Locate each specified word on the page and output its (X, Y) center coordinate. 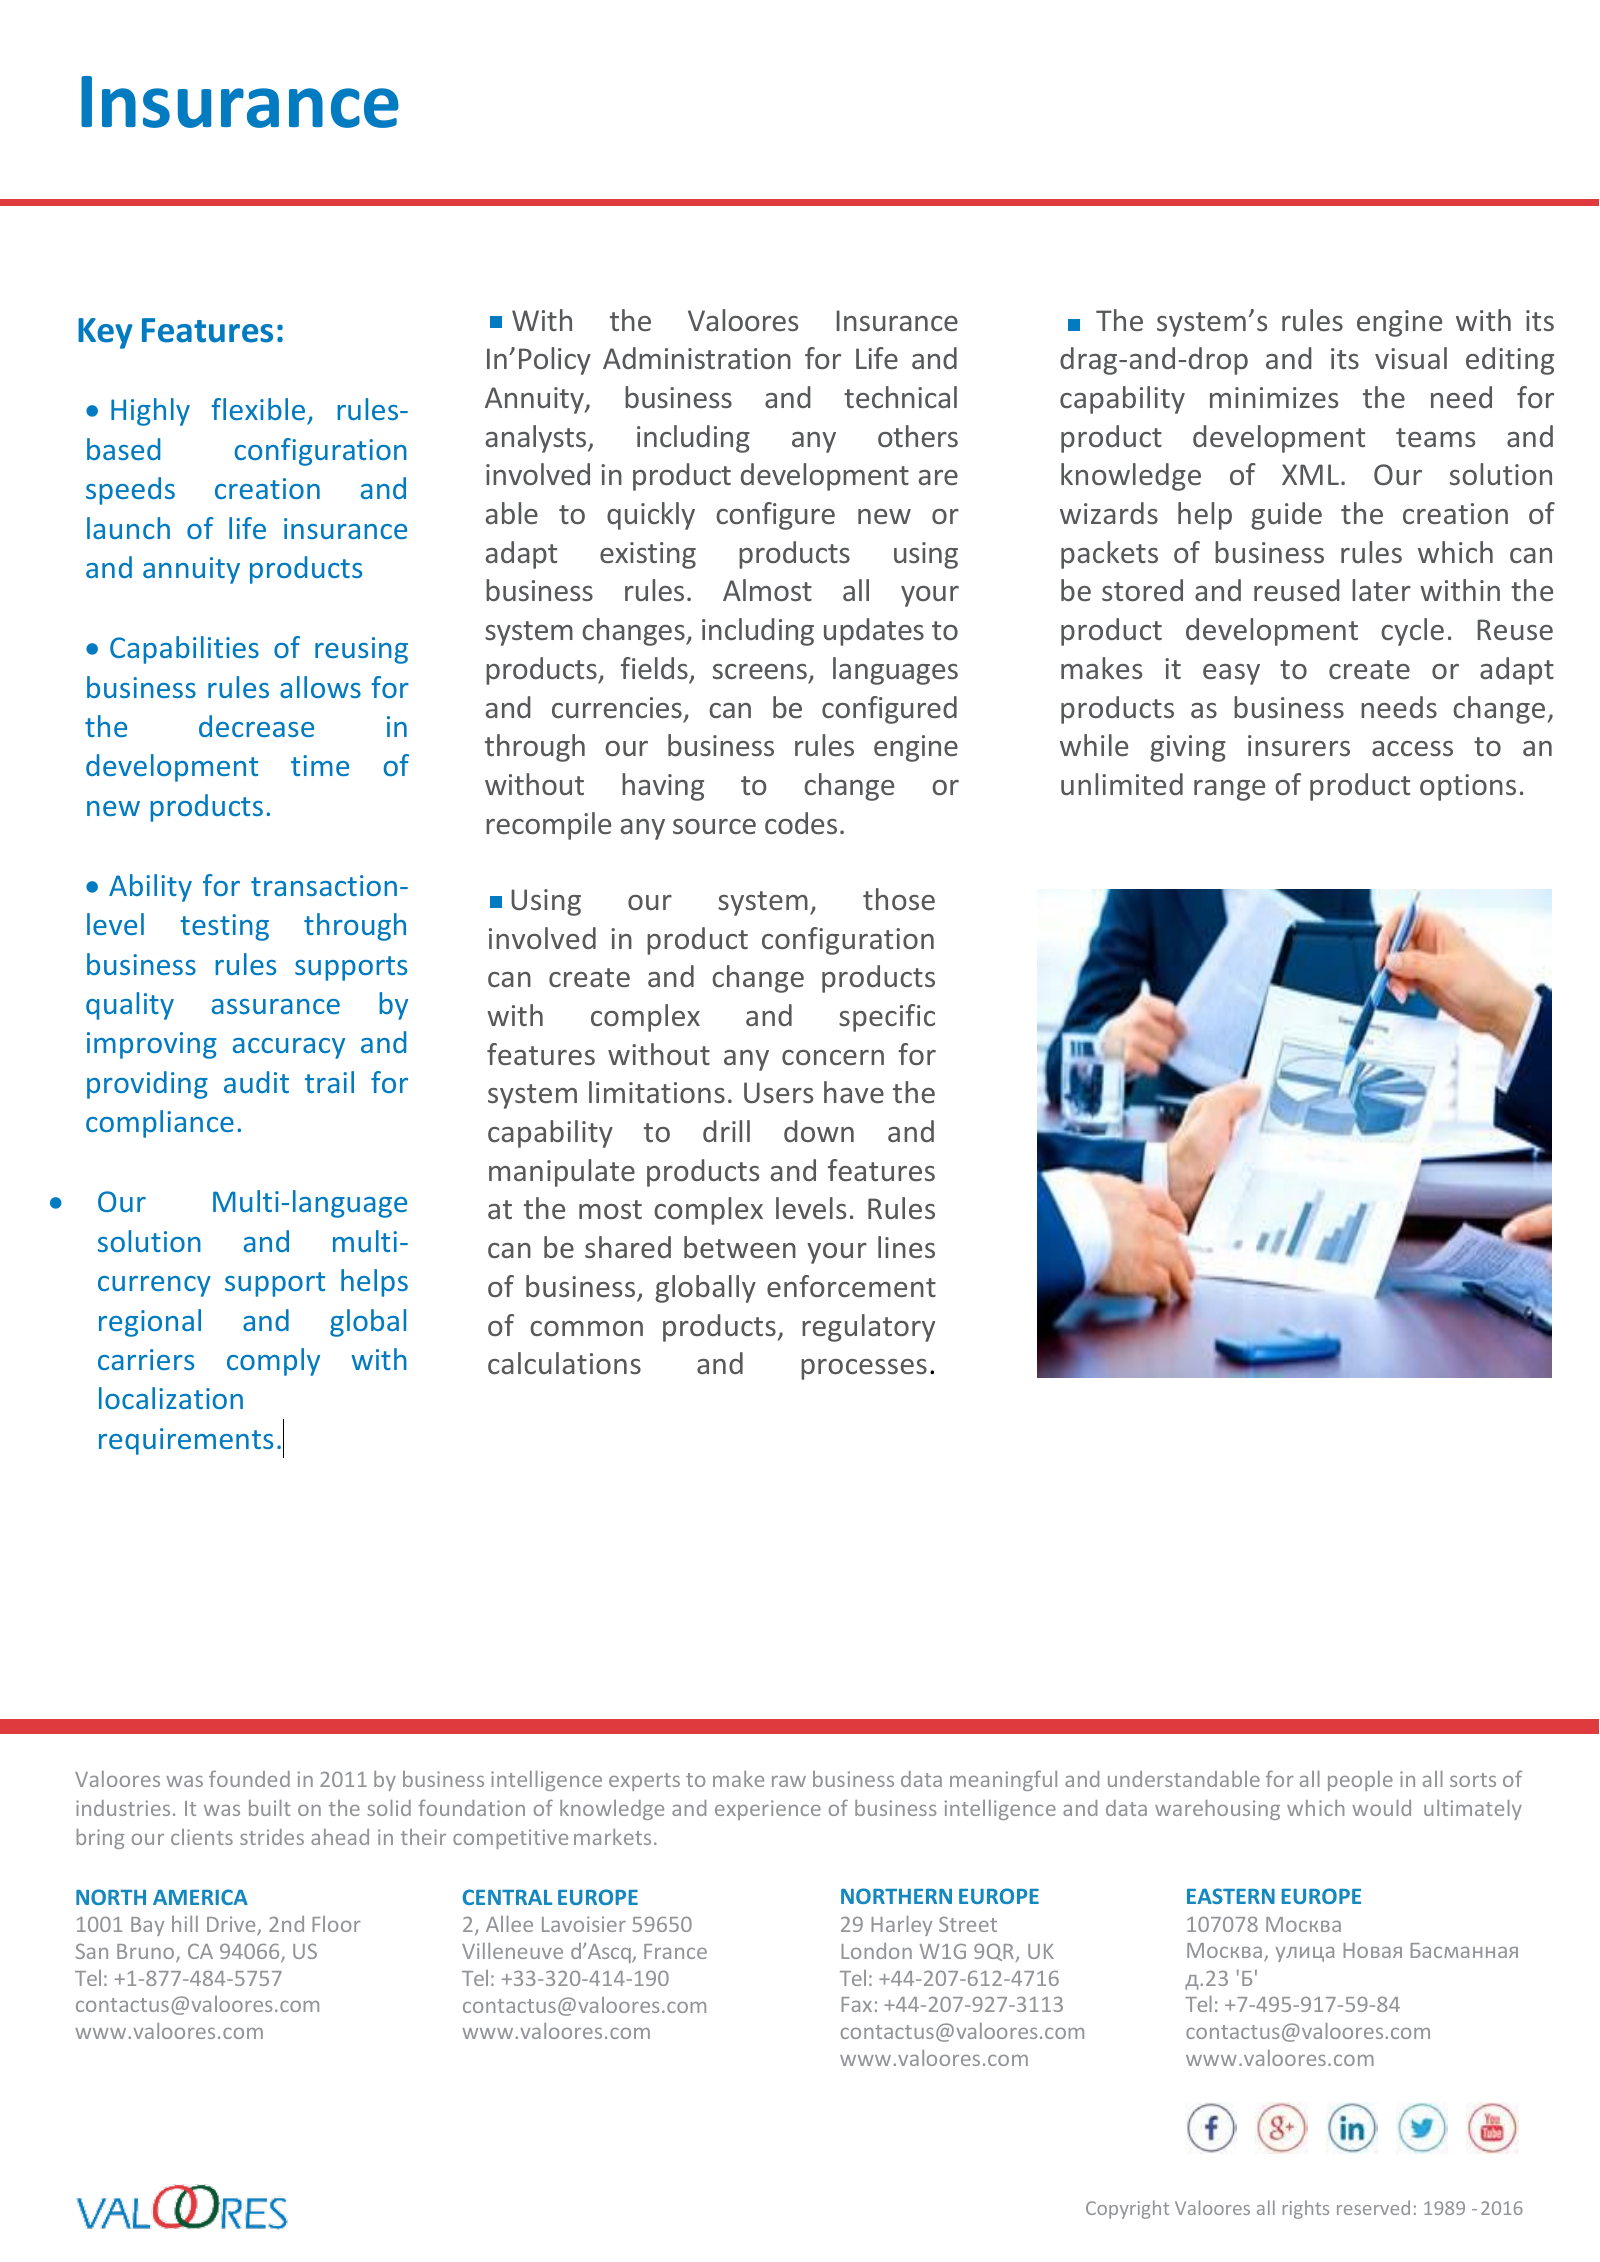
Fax (856, 2004)
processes (864, 1369)
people (1360, 1781)
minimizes (1274, 397)
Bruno (147, 1953)
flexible (258, 409)
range (1229, 790)
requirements (186, 1441)
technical (900, 397)
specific (887, 1018)
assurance (276, 1006)
